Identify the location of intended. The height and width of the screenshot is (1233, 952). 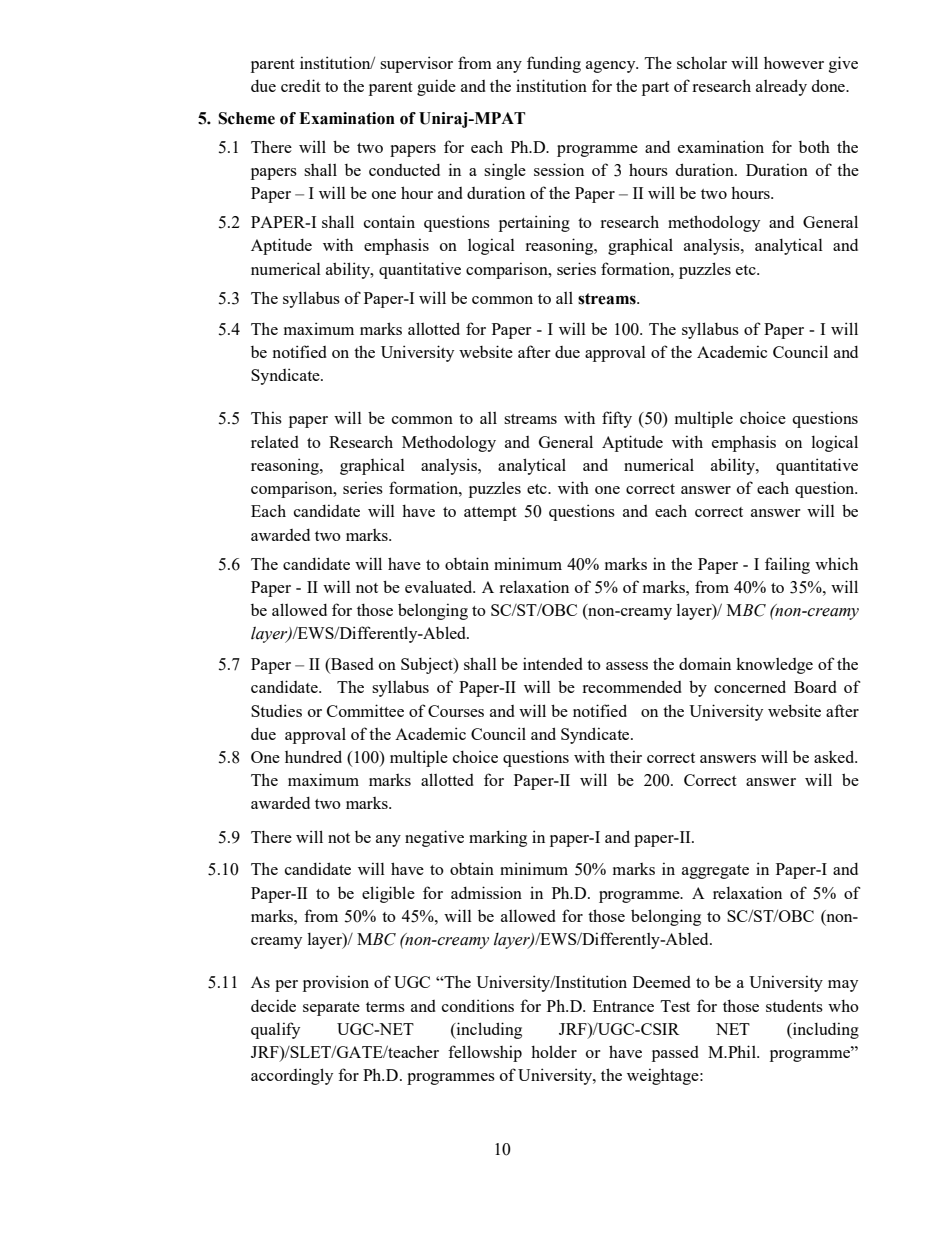
(553, 663).
